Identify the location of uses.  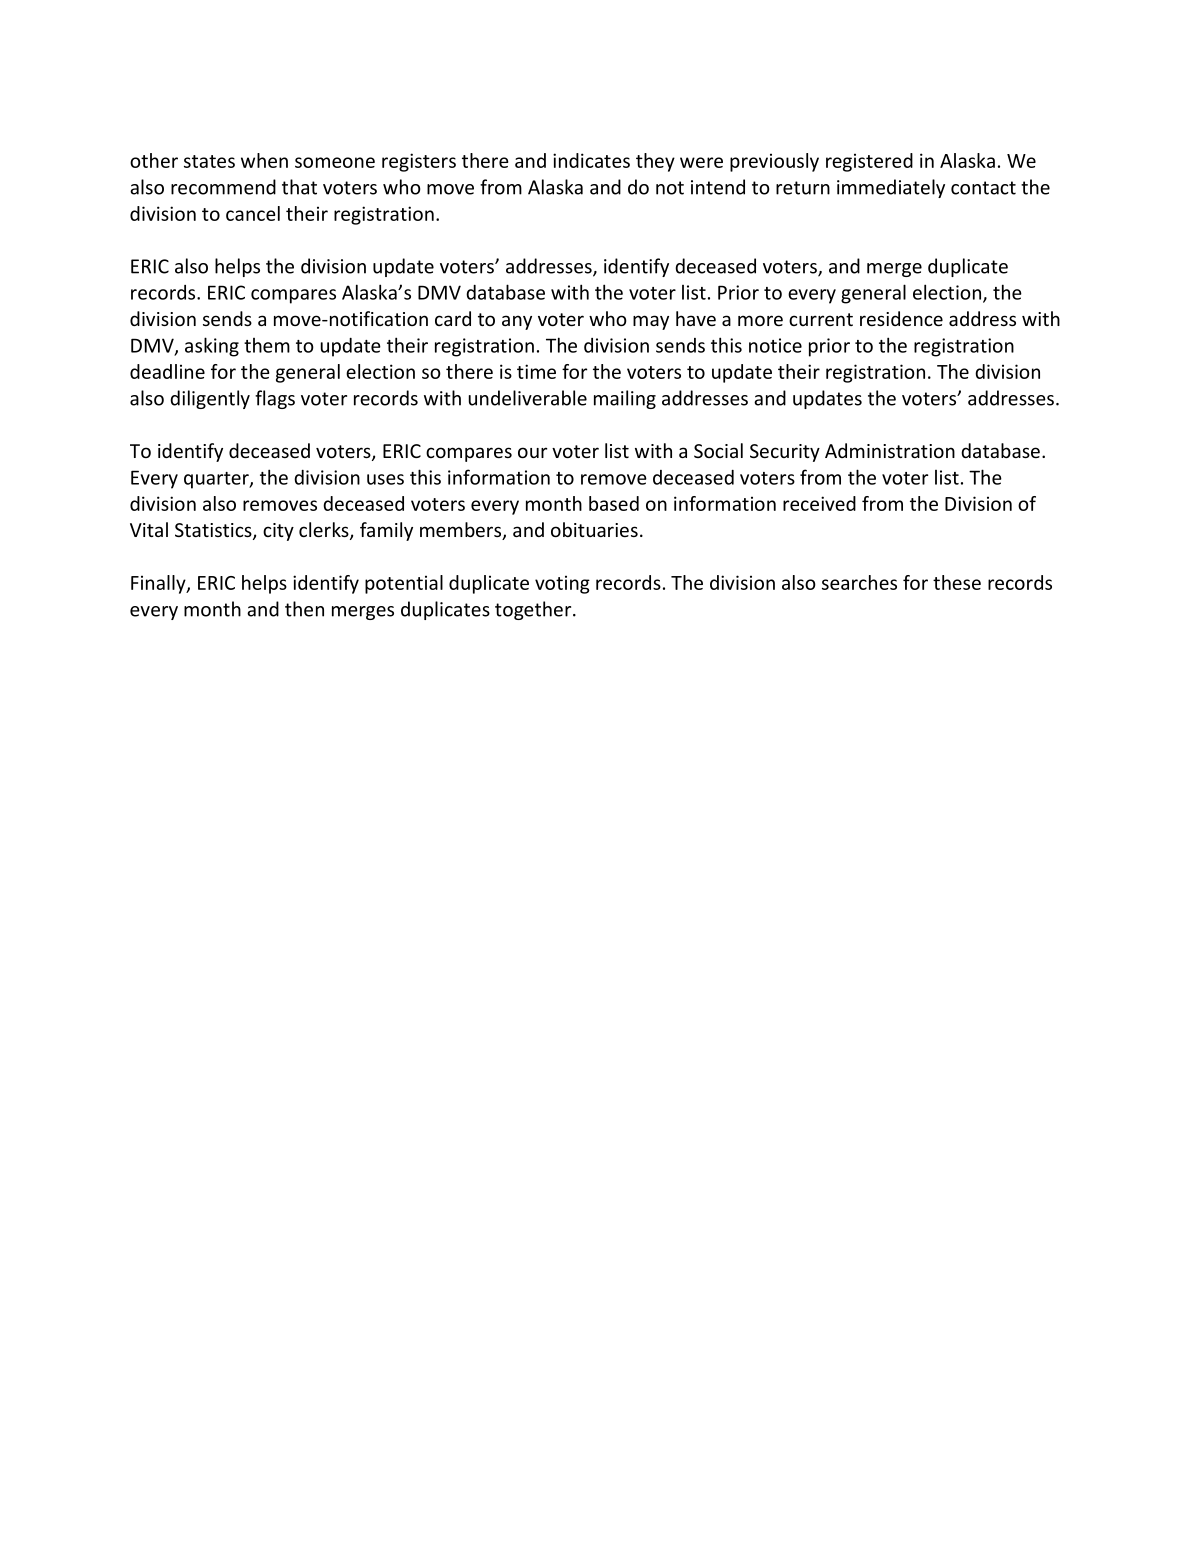
(385, 479).
